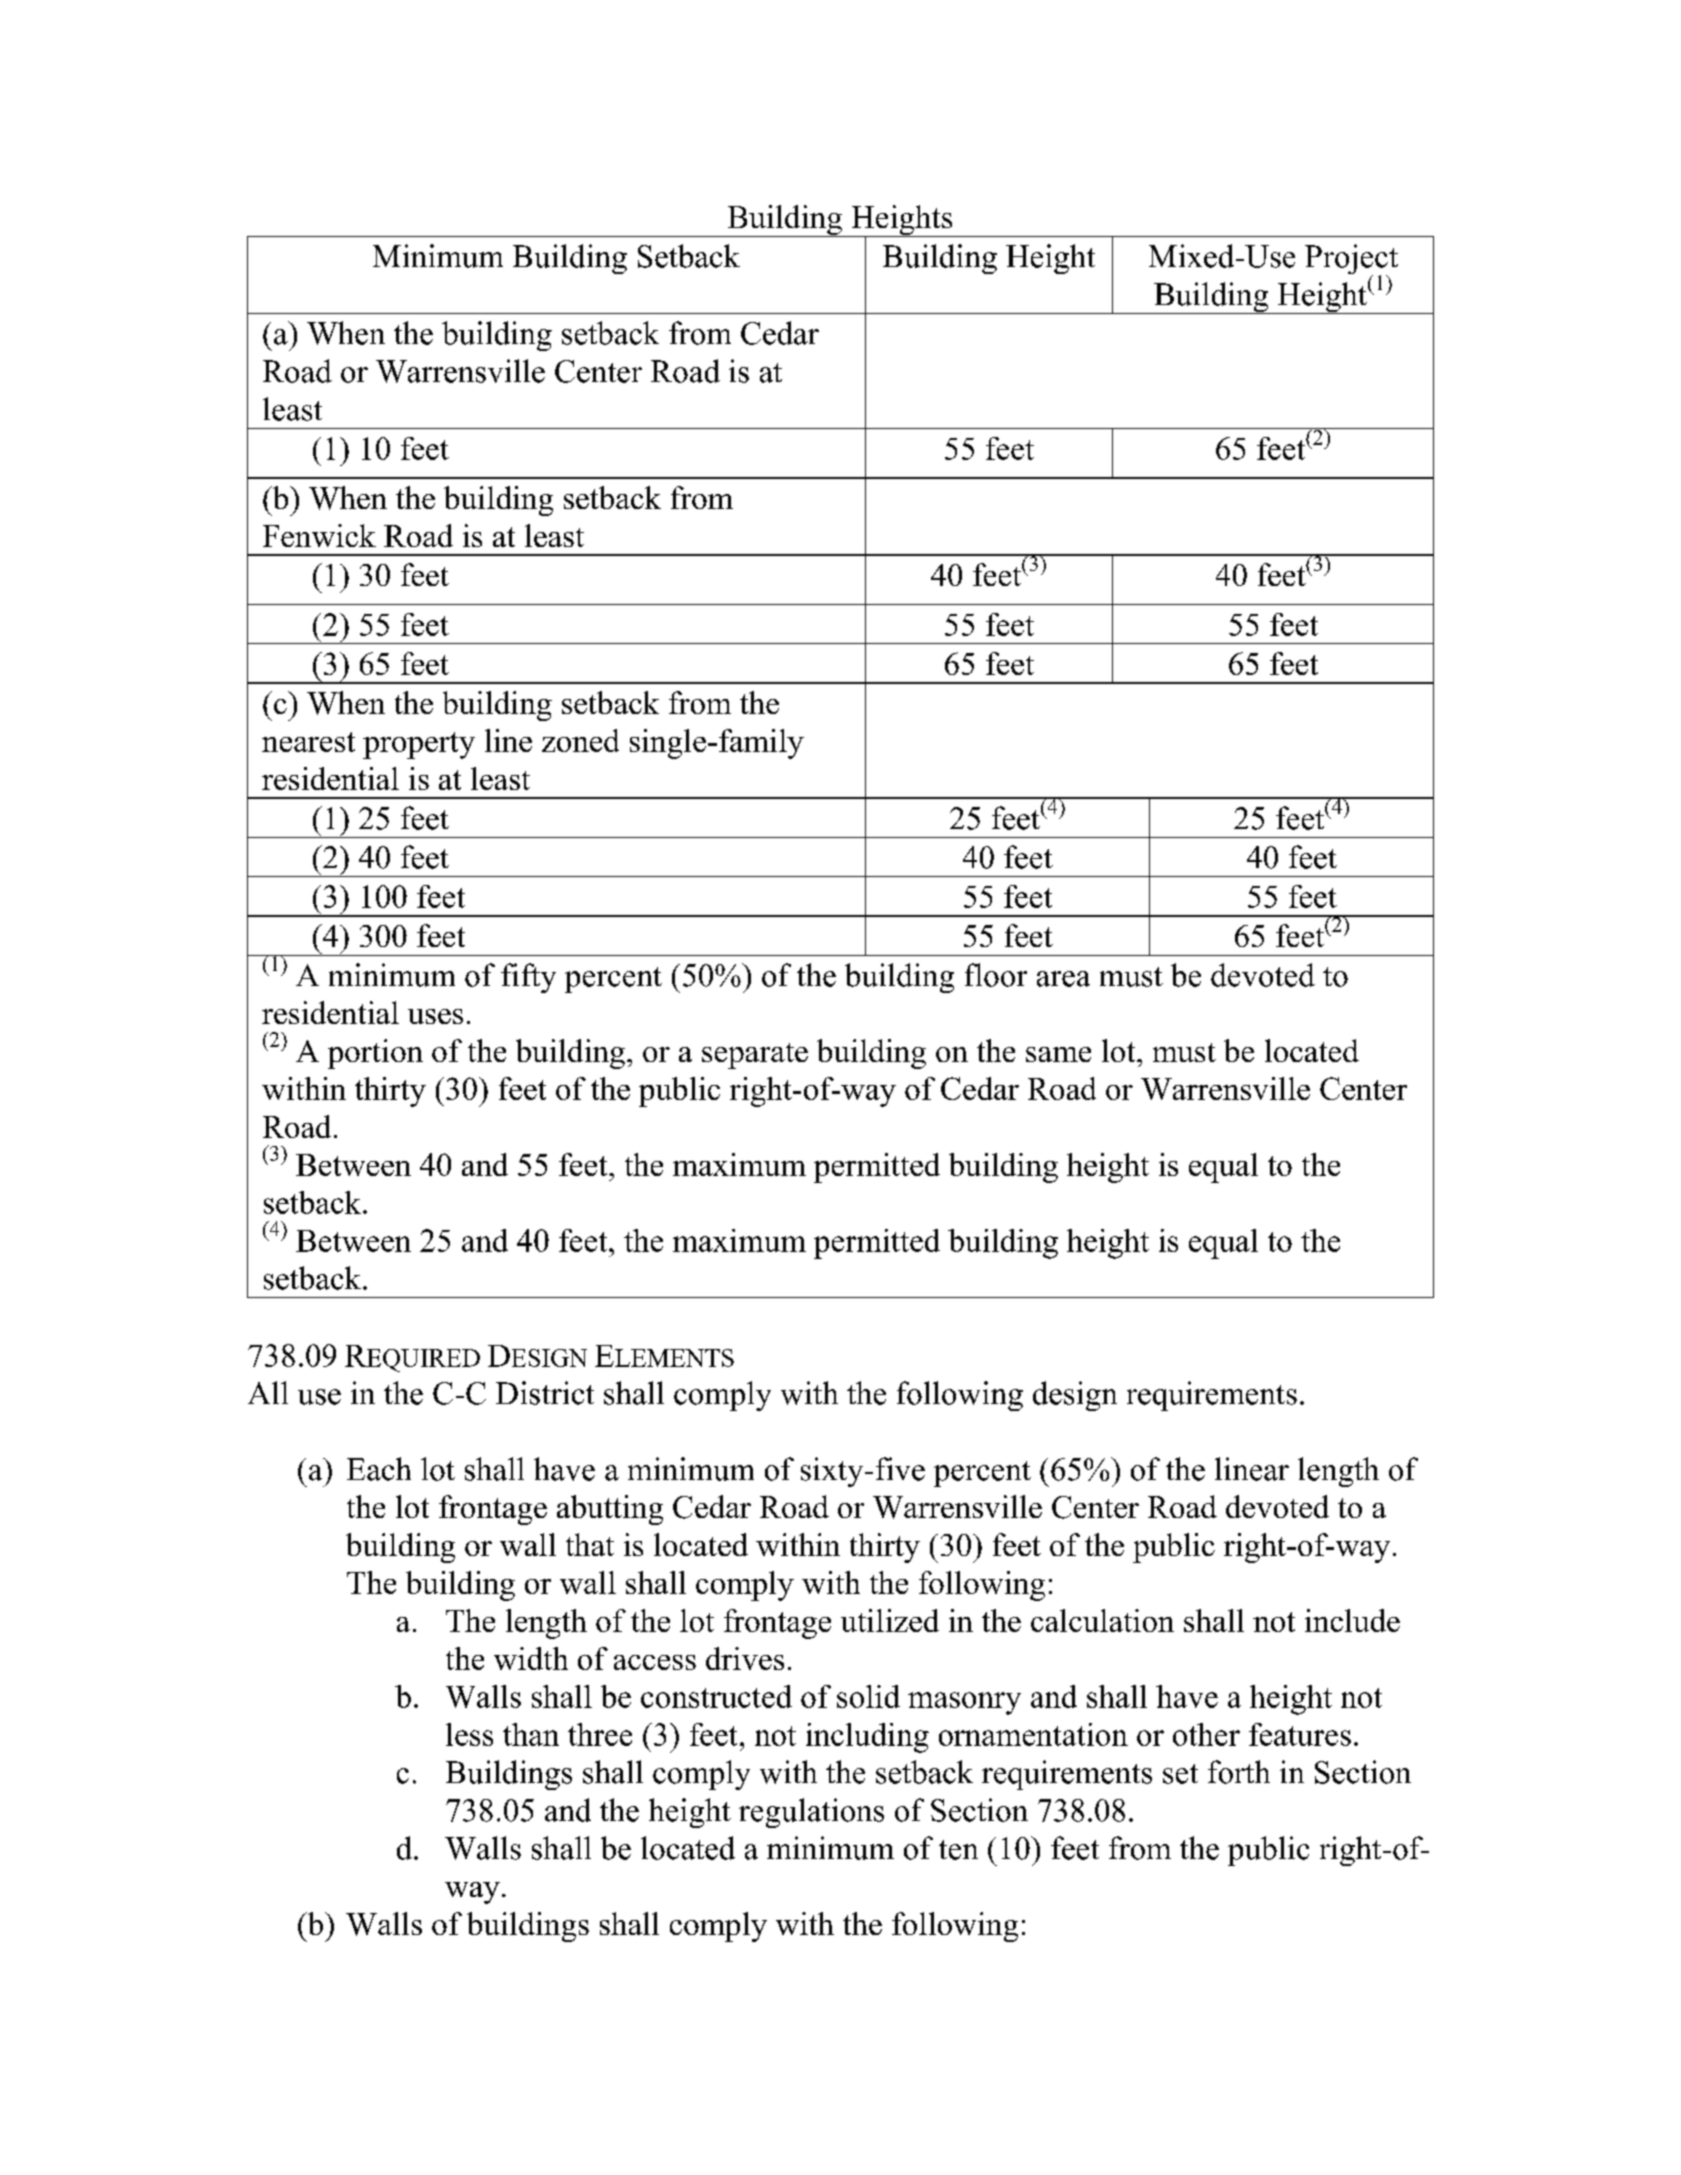  I want to click on less, so click(469, 1734).
